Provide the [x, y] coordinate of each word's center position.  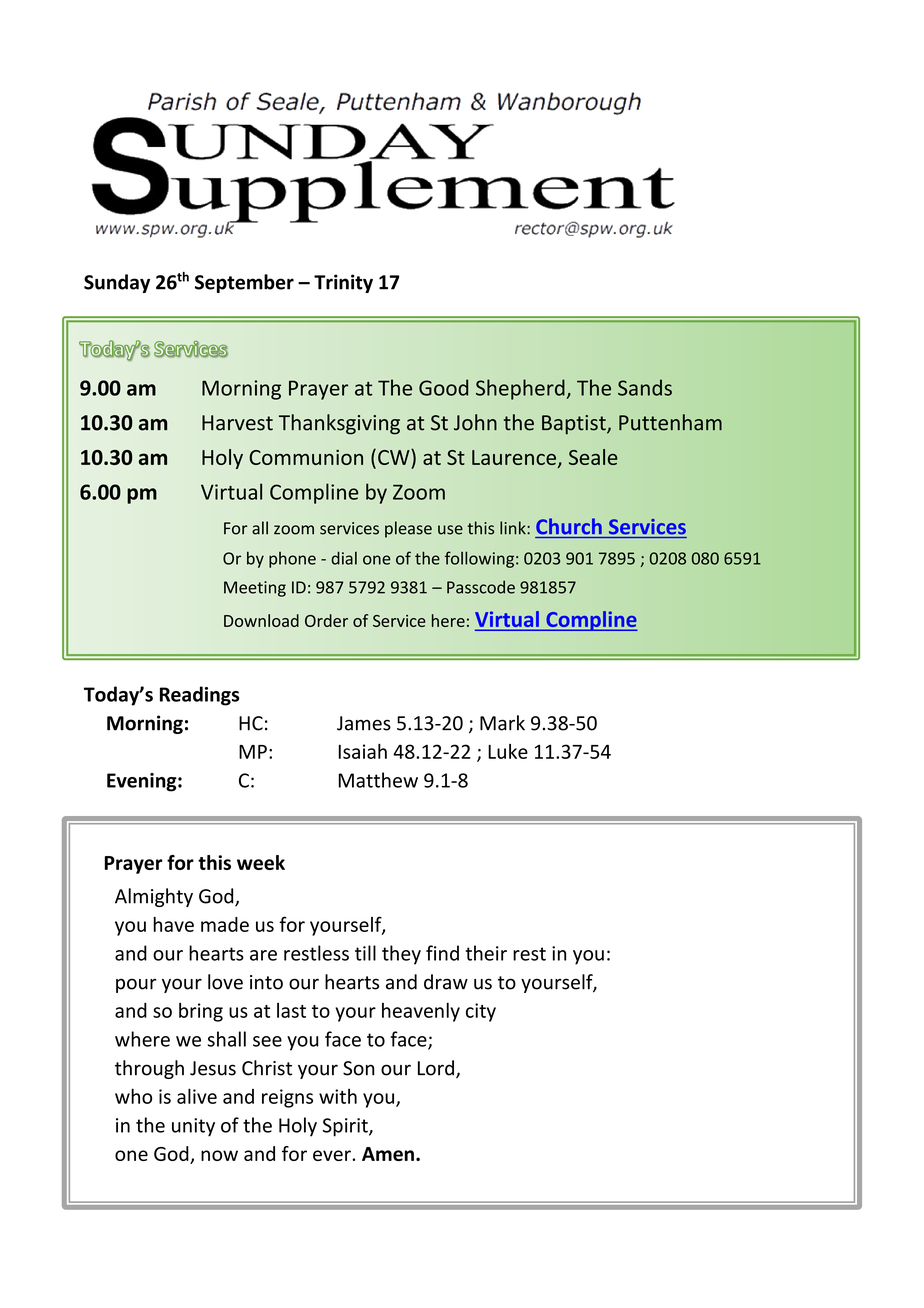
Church [569, 526]
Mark [502, 723]
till [365, 953]
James [364, 723]
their [486, 953]
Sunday [117, 283]
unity [193, 1127]
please [408, 529]
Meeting [255, 589]
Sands [645, 387]
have [173, 924]
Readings [200, 696]
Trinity [343, 283]
